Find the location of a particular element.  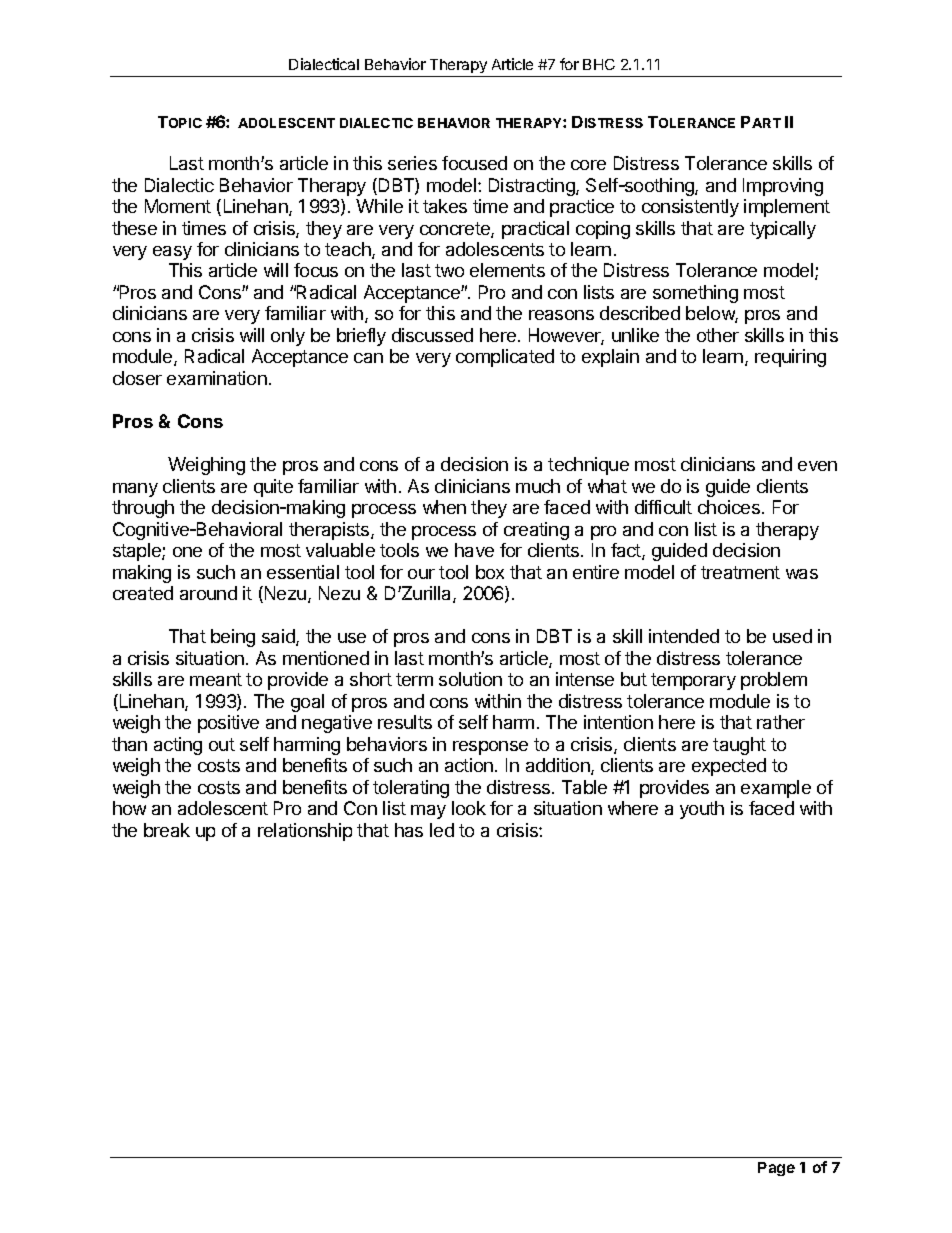

choices is located at coordinates (729, 507).
